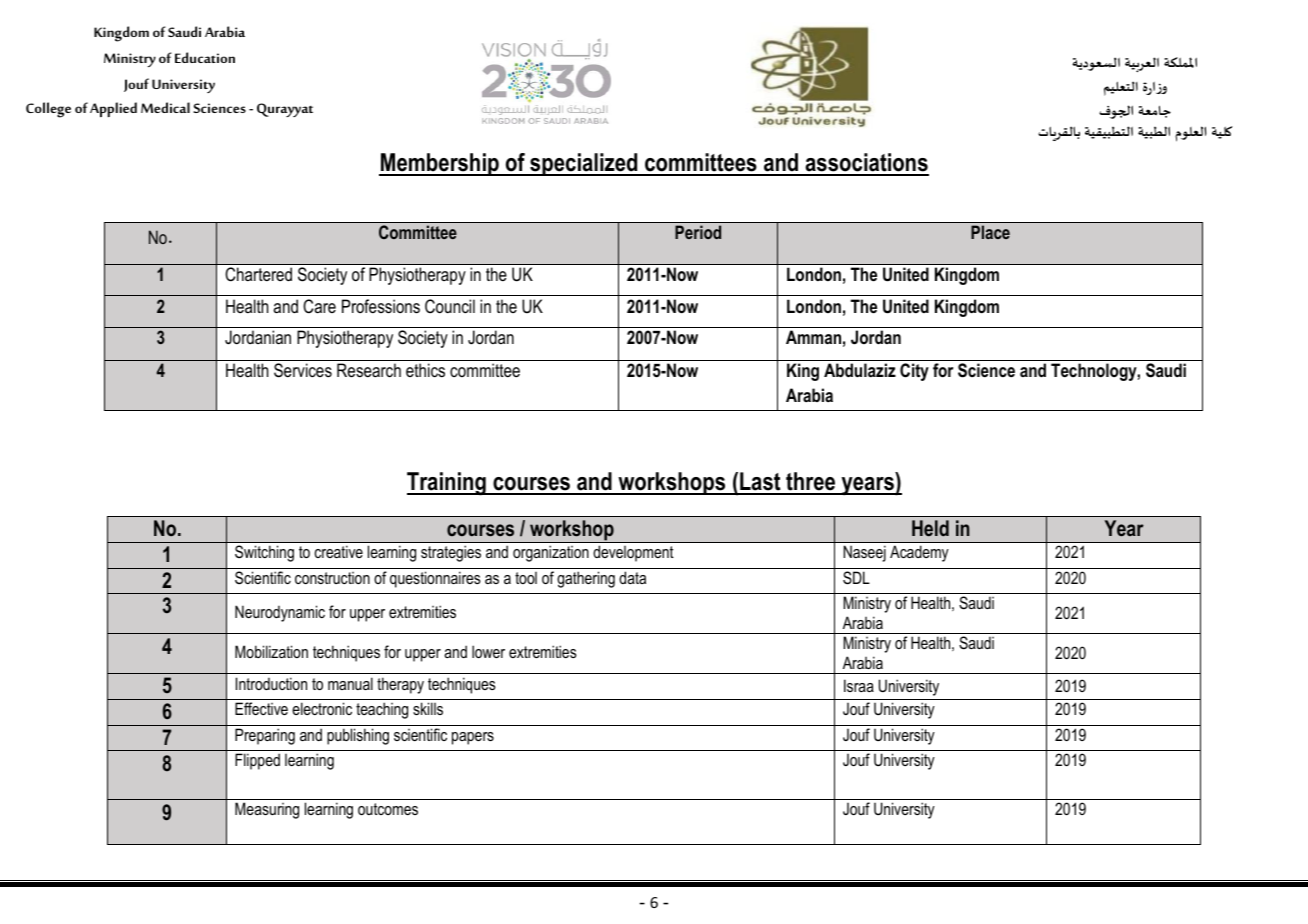  I want to click on Services, so click(303, 370).
